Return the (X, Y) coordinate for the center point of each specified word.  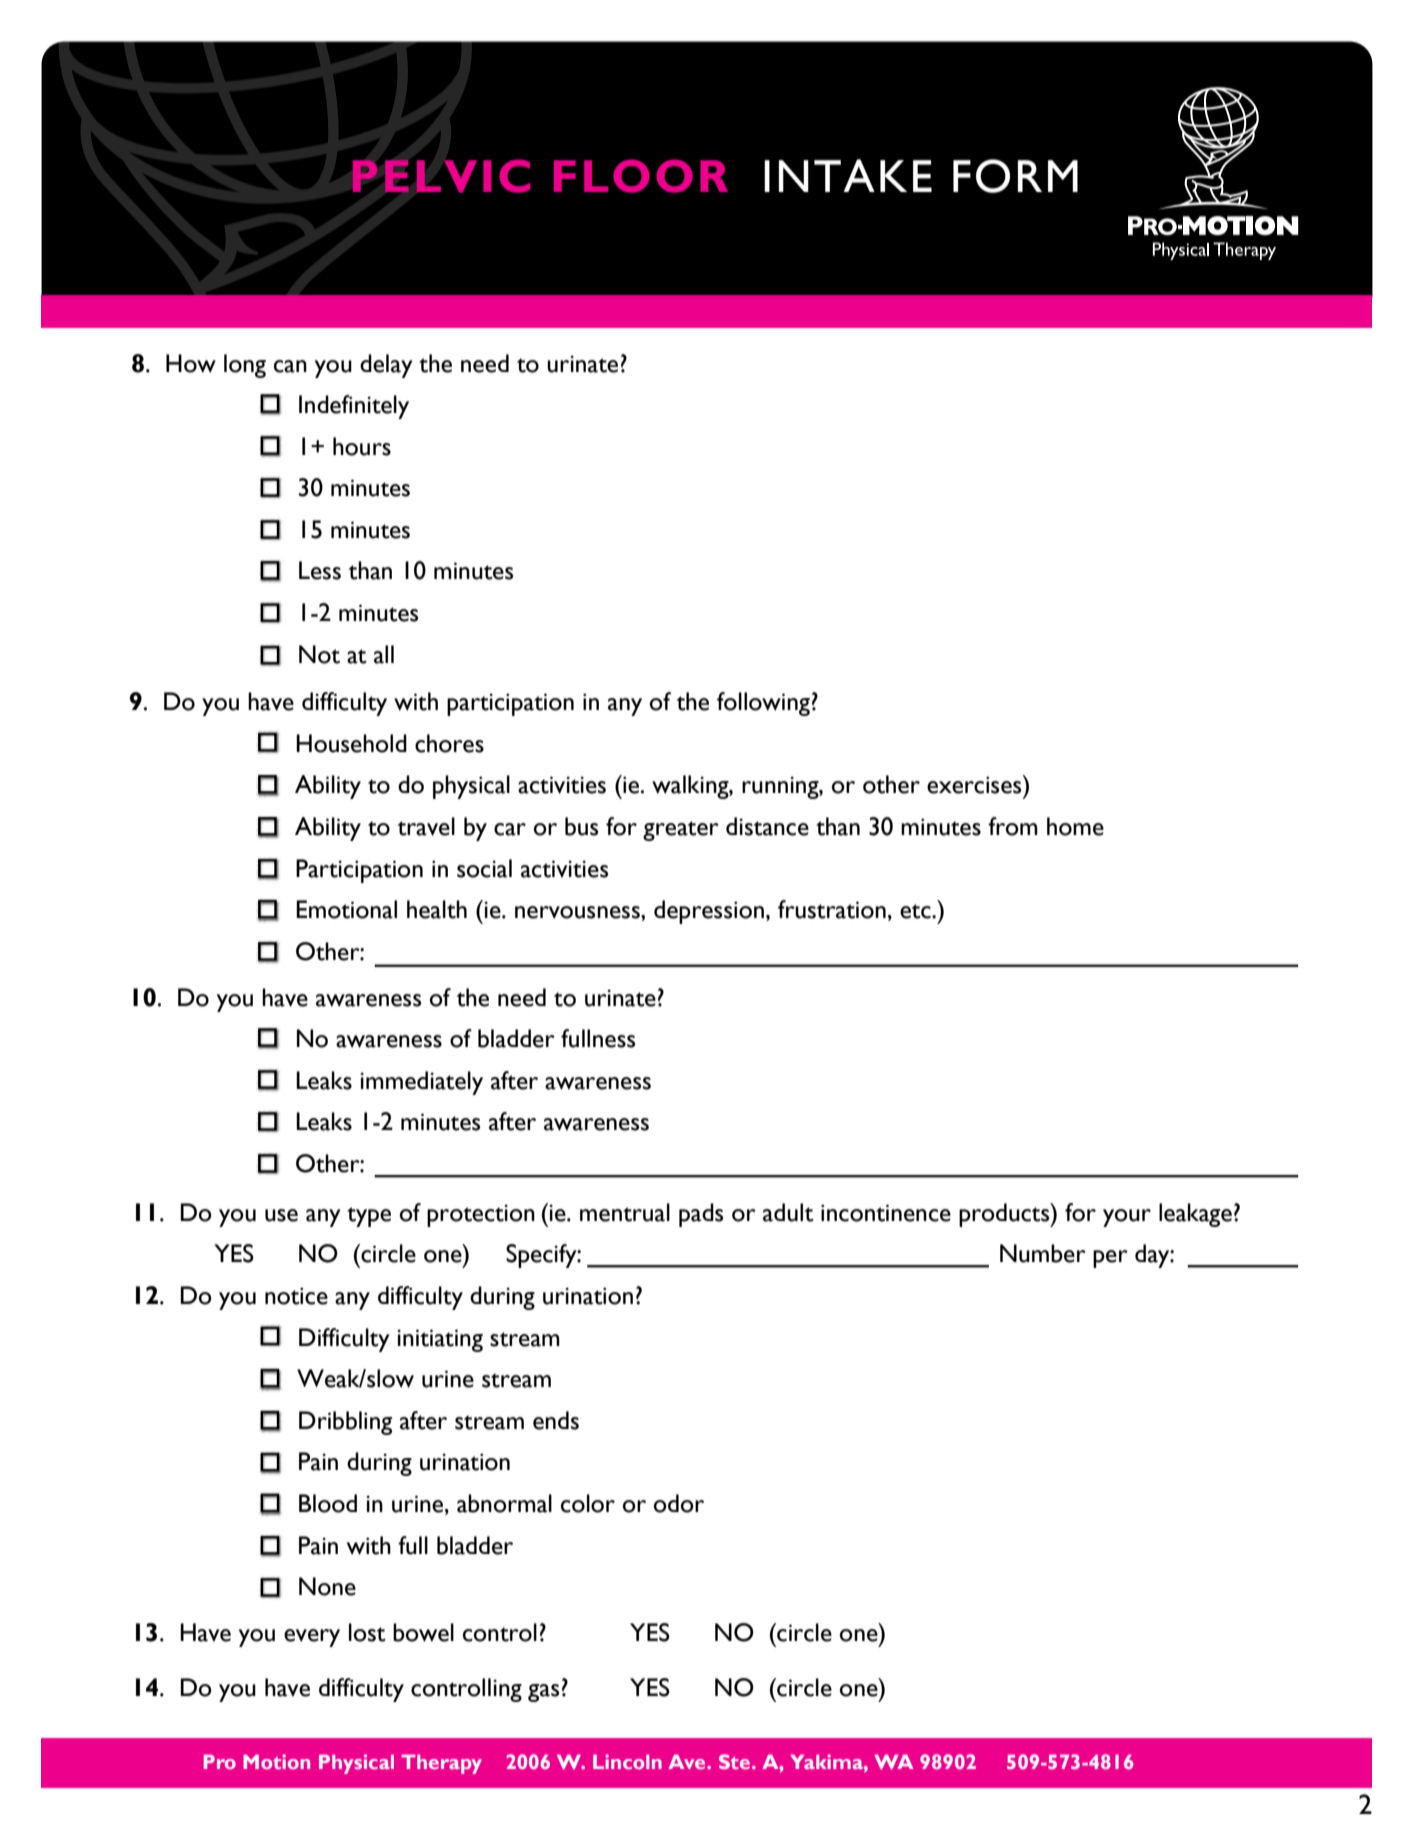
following (763, 704)
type (369, 1217)
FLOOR (641, 176)
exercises (975, 784)
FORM (1015, 176)
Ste (734, 1761)
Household (351, 743)
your (1127, 1218)
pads (701, 1215)
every (312, 1638)
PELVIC (441, 176)
